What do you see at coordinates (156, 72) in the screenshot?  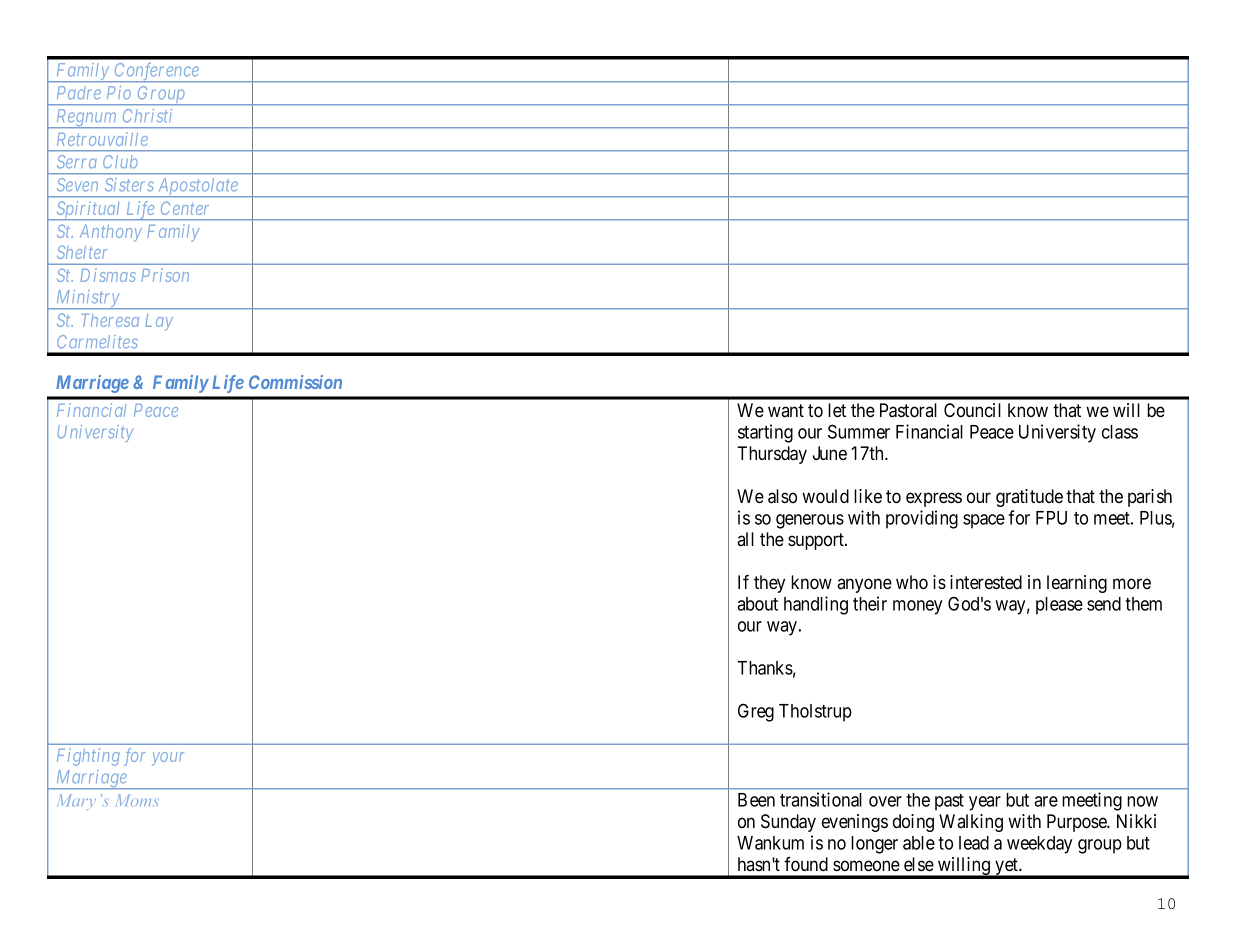 I see `Conference` at bounding box center [156, 72].
